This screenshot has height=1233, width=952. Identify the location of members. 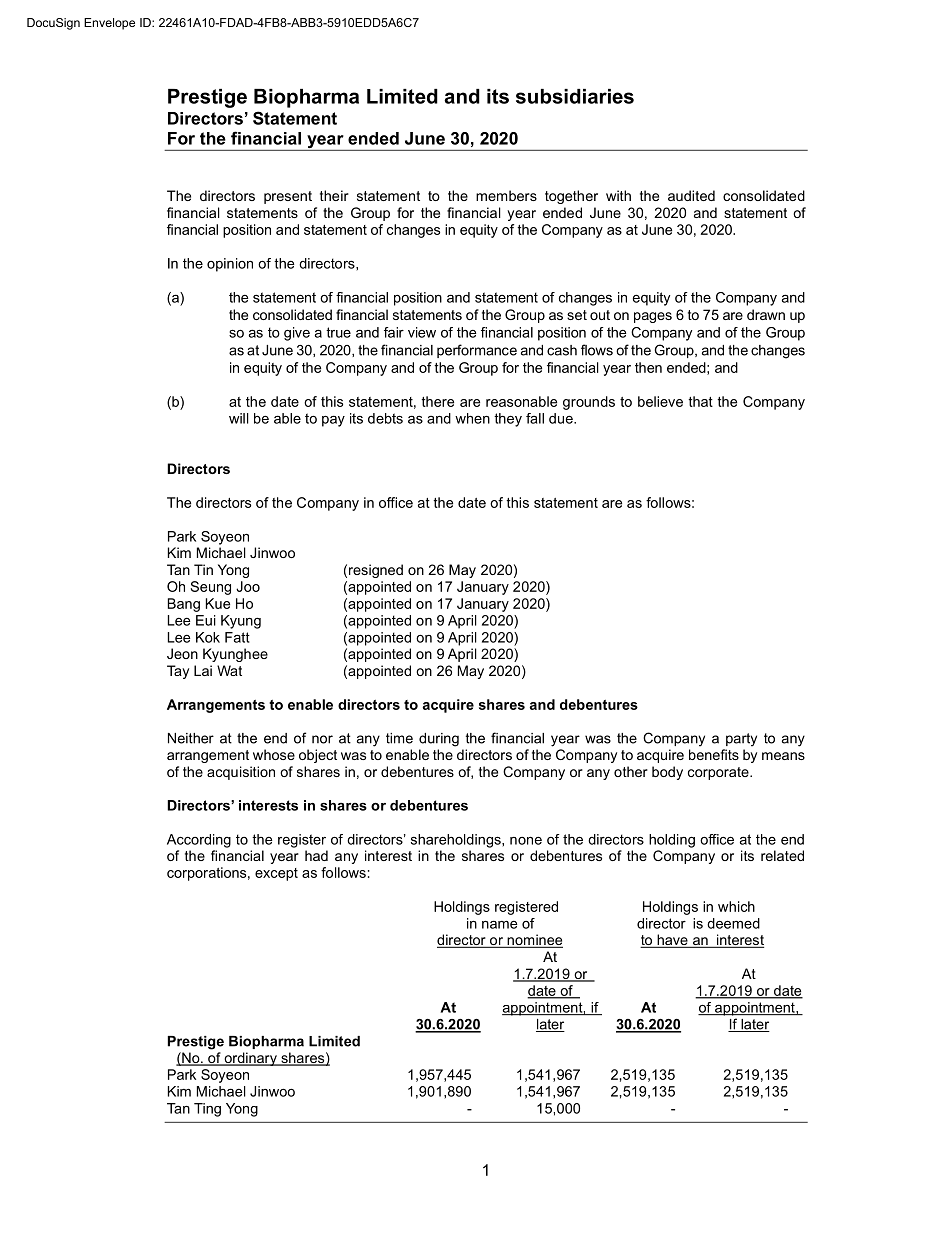
(506, 195).
